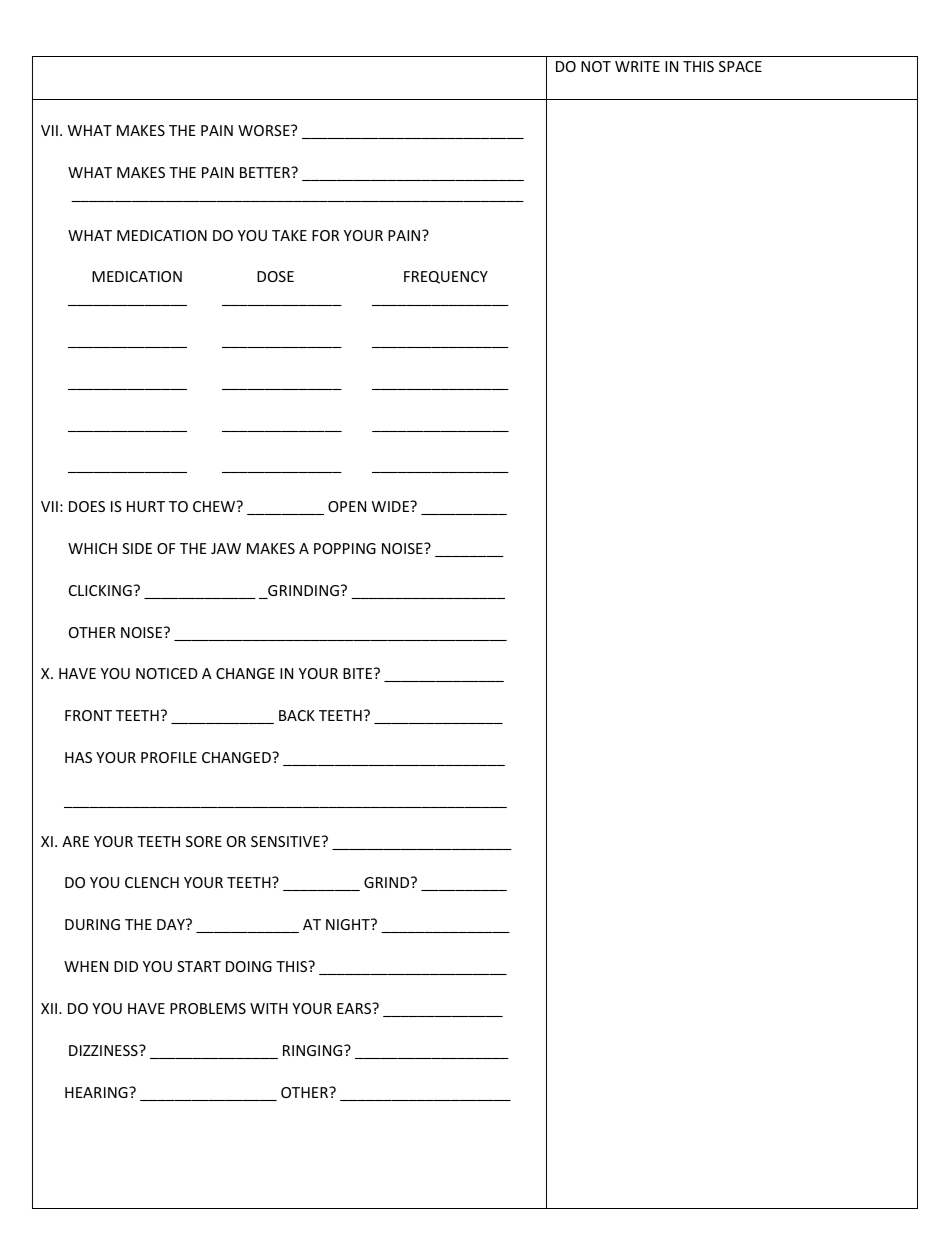 This screenshot has width=952, height=1233. I want to click on OPEN, so click(347, 506).
